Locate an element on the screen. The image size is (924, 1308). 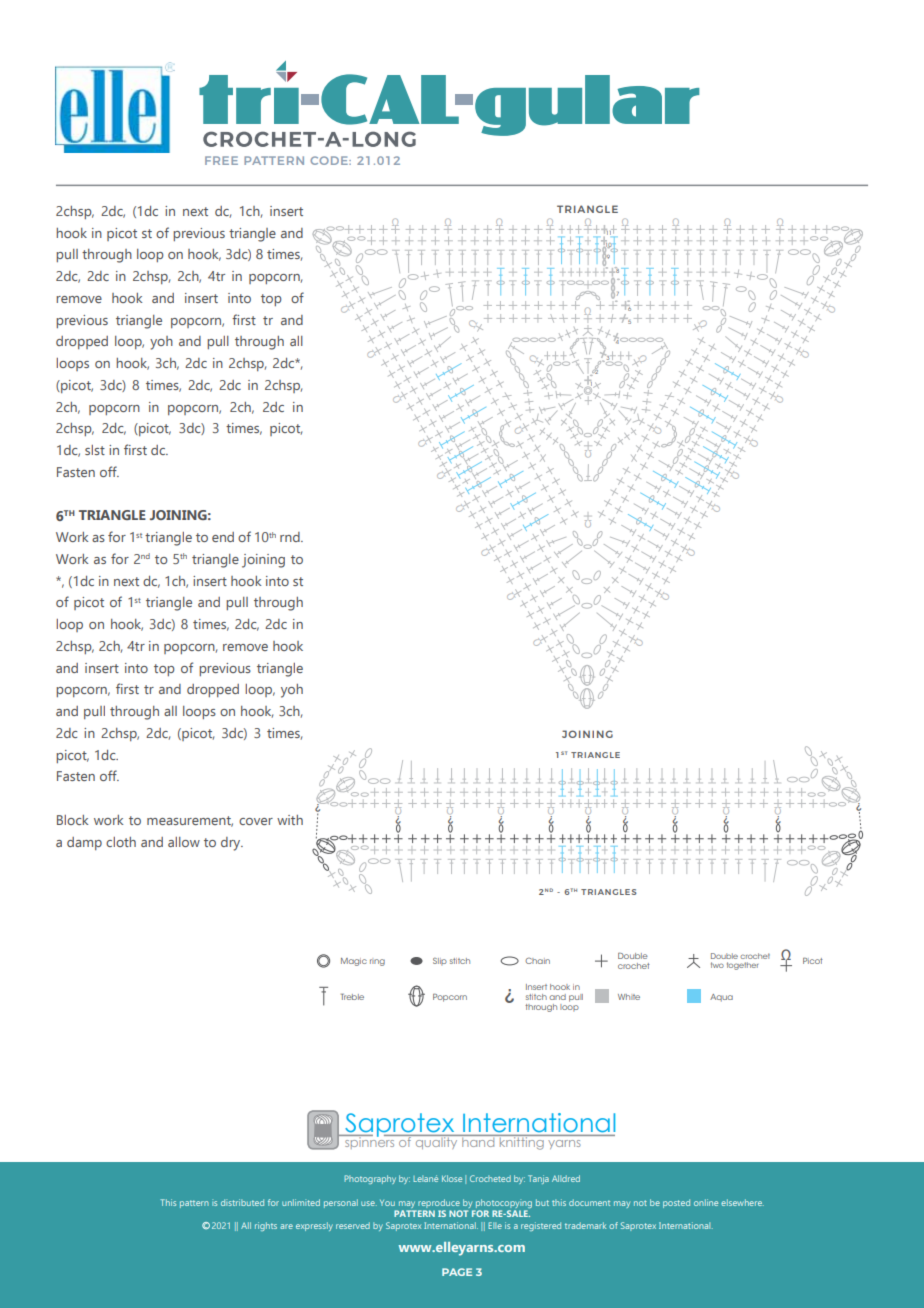
FREE is located at coordinates (221, 160).
